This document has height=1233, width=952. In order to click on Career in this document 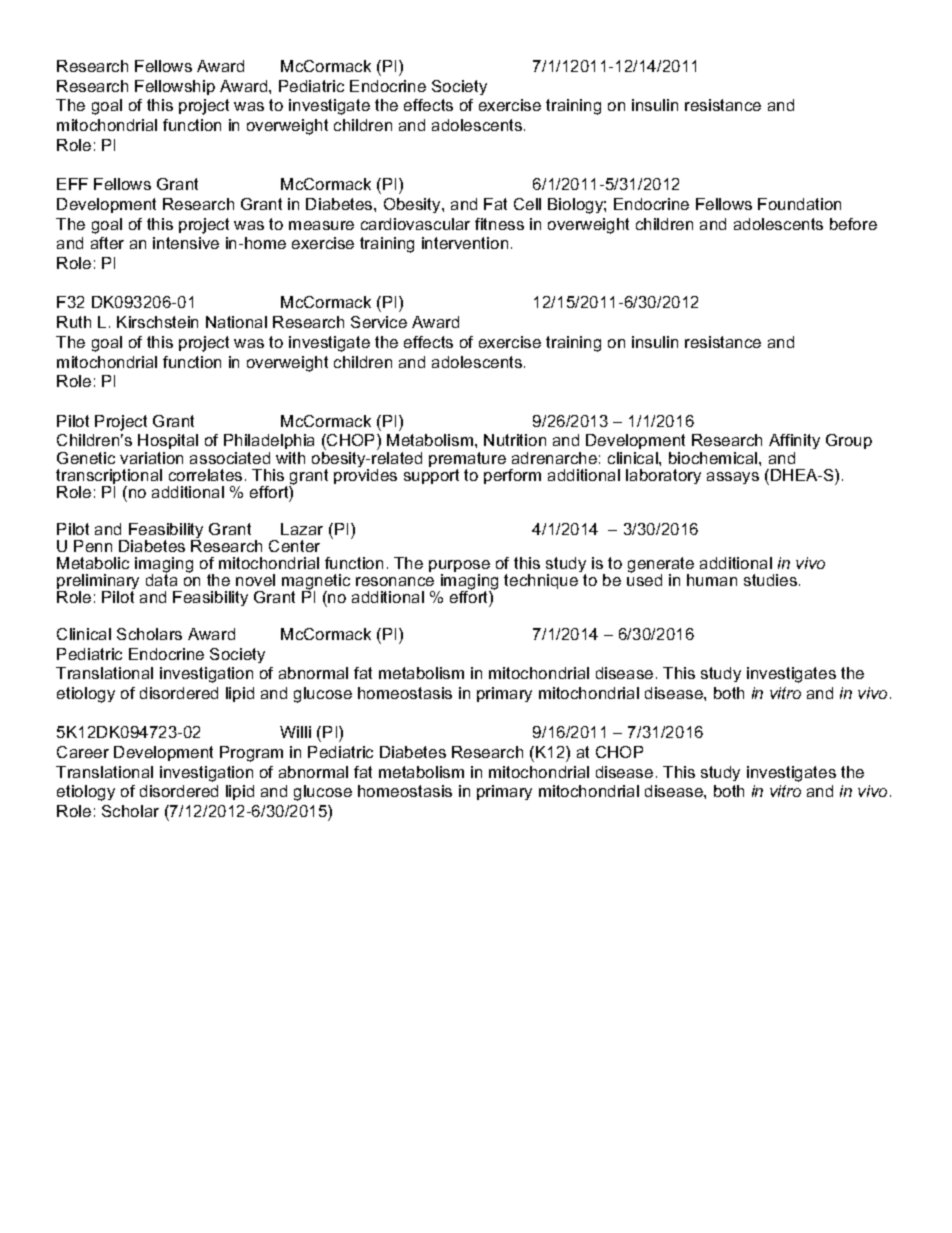, I will do `click(83, 752)`.
